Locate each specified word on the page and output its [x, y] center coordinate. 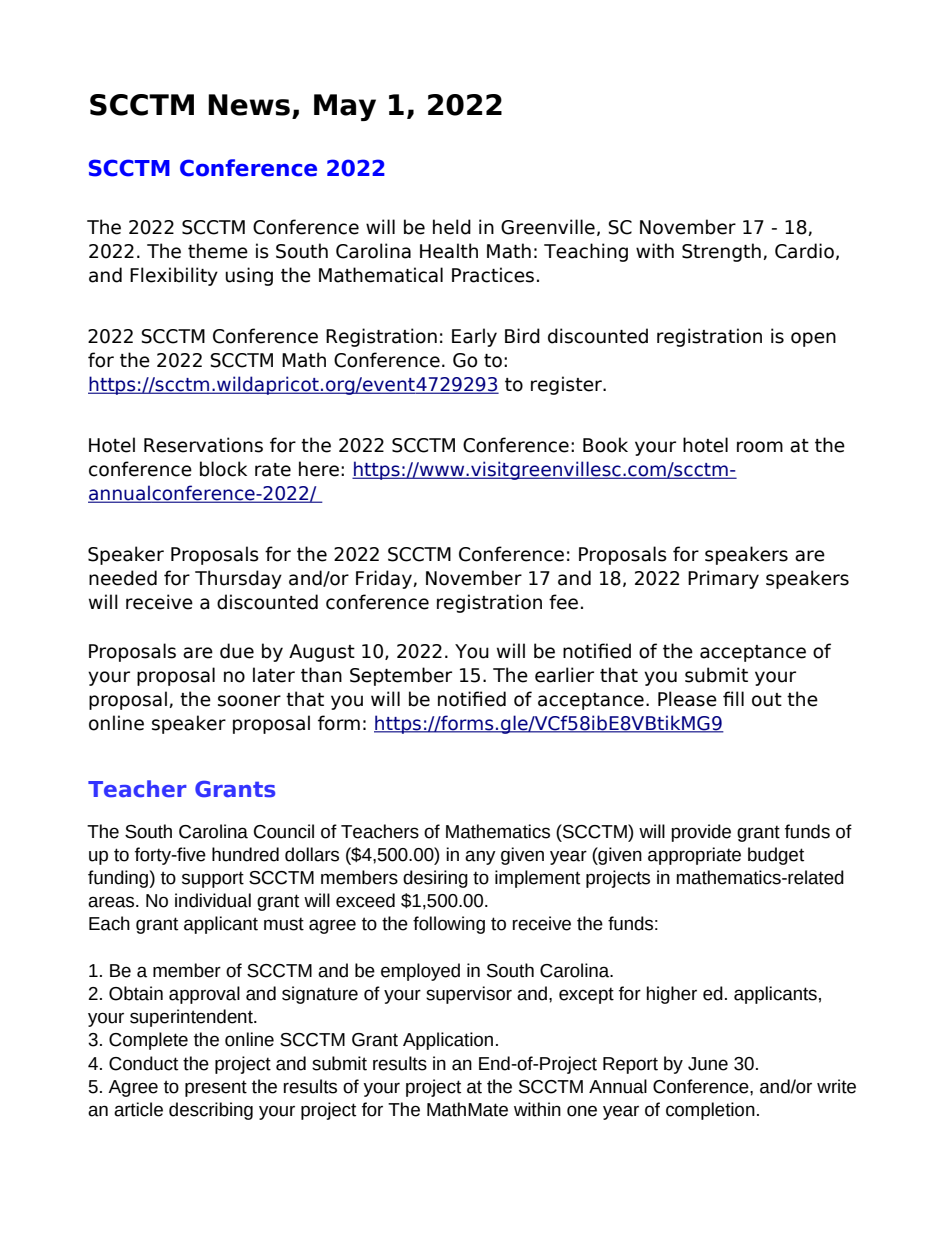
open [813, 339]
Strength [721, 252]
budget [776, 856]
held [452, 227]
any [480, 857]
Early [474, 337]
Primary [723, 579]
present [216, 1088]
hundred [245, 854]
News [249, 105]
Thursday [238, 579]
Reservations [203, 445]
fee [563, 602]
